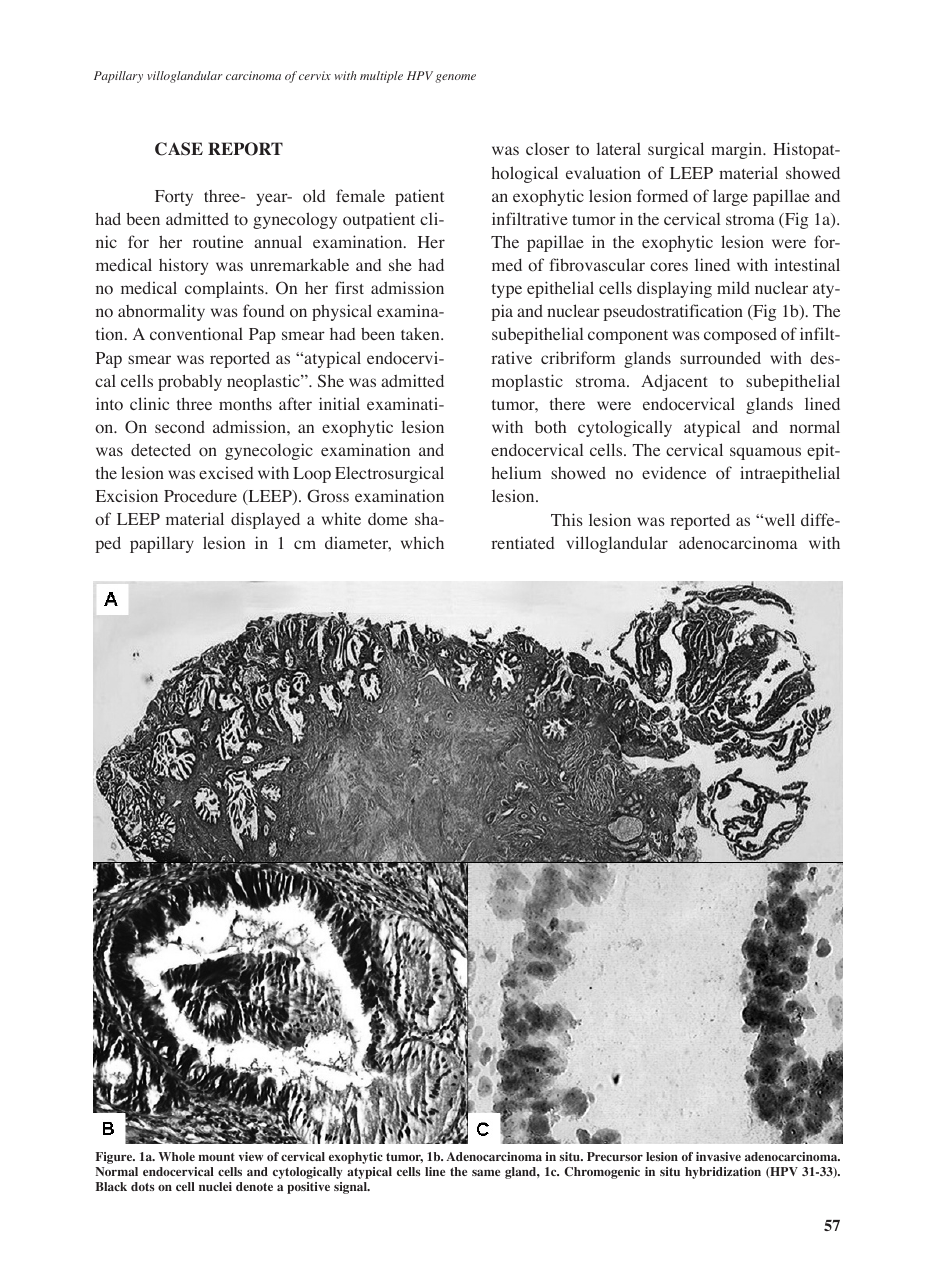 The width and height of the screenshot is (936, 1288). I want to click on mount, so click(216, 1157).
